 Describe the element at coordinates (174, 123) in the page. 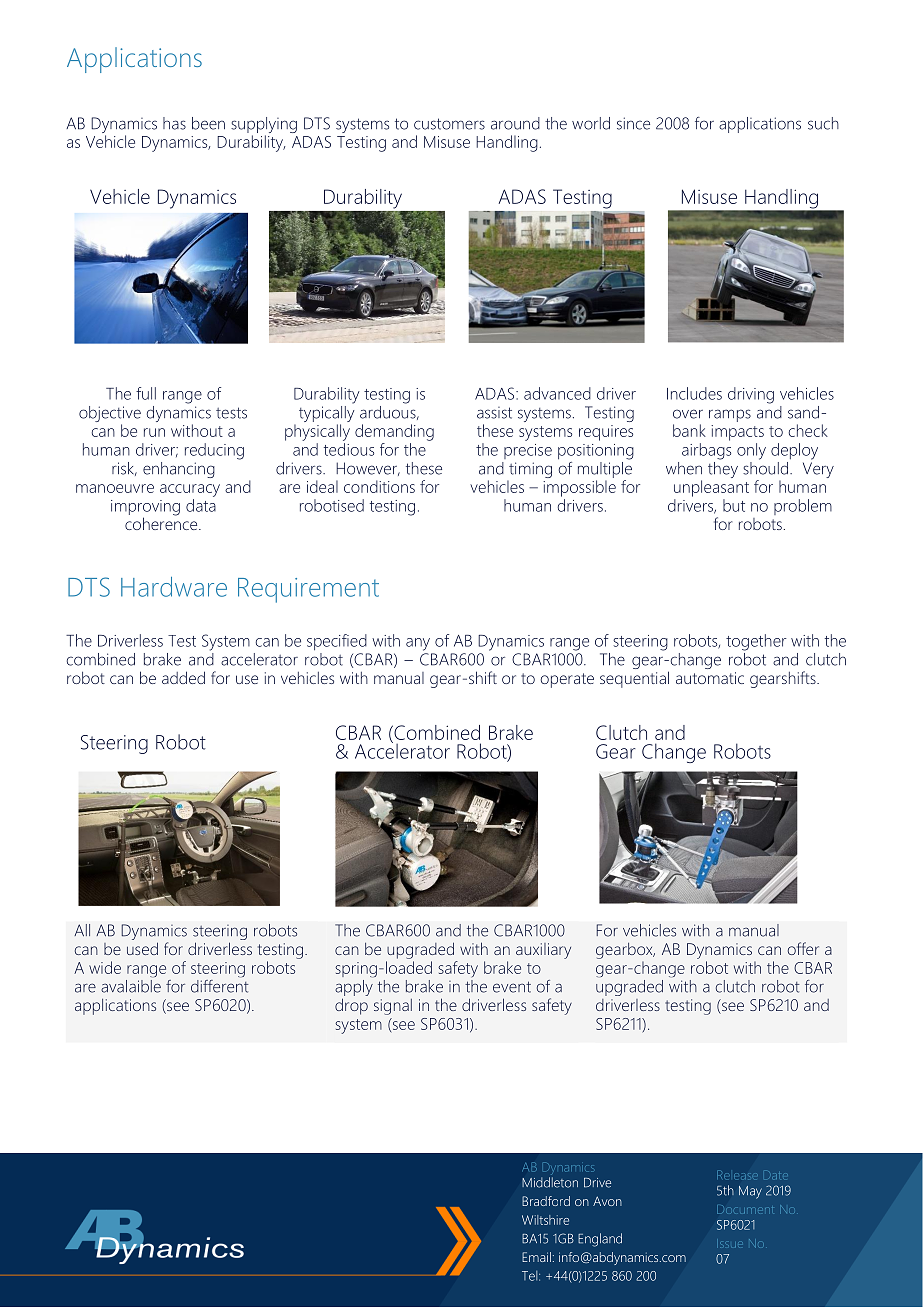

I see `has` at that location.
